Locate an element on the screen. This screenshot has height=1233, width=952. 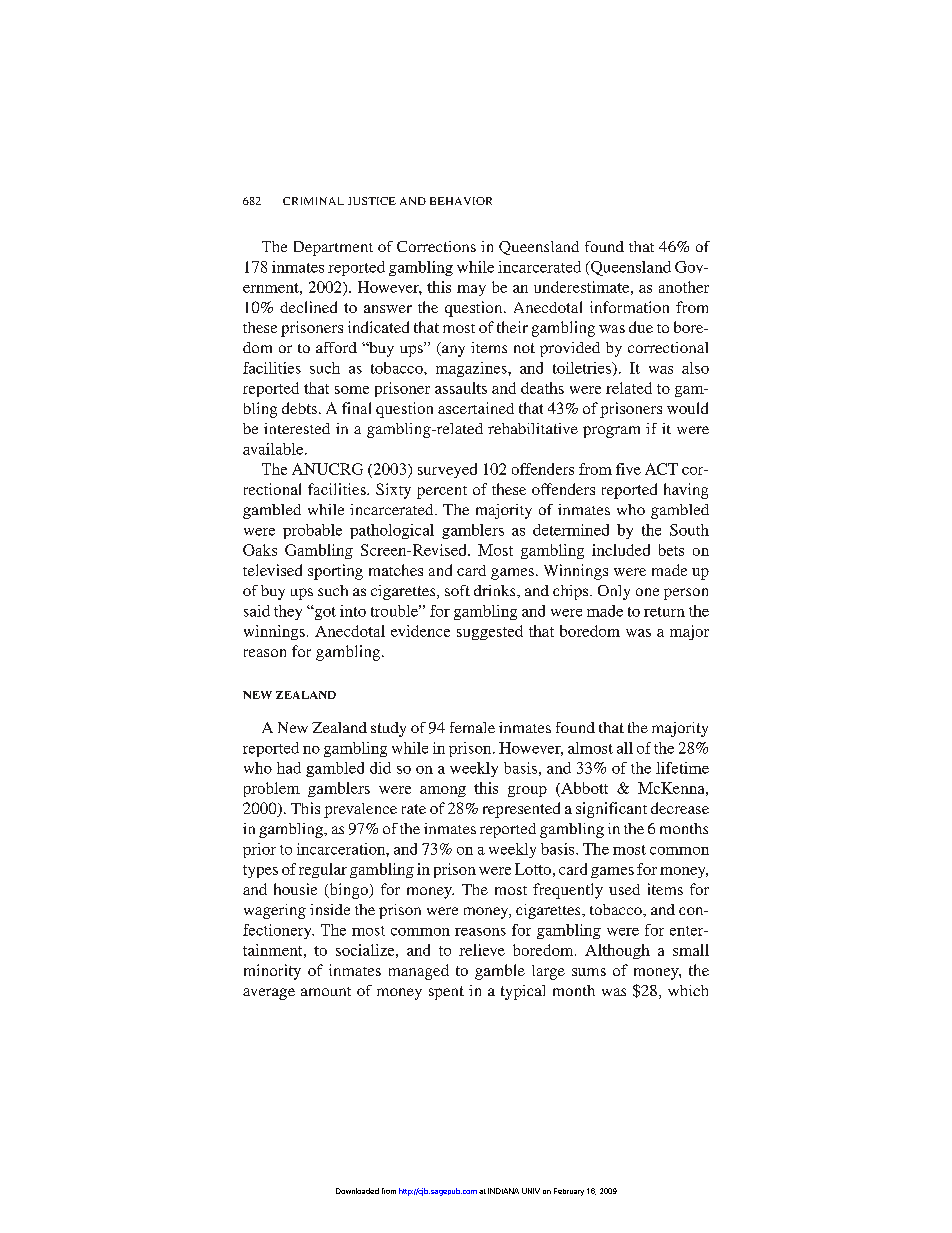
INDIANA is located at coordinates (503, 1191).
